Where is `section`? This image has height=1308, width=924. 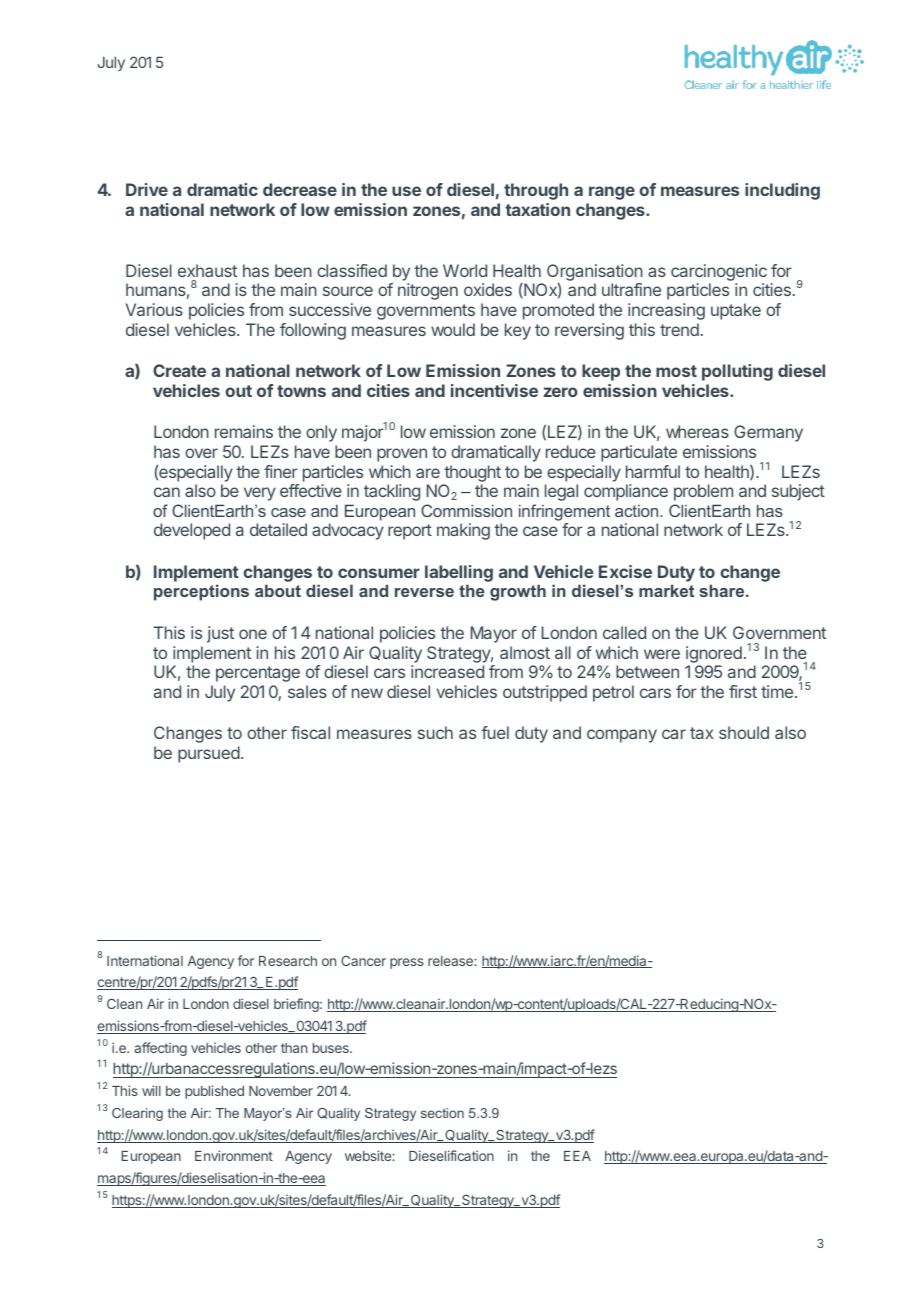 section is located at coordinates (442, 1113).
